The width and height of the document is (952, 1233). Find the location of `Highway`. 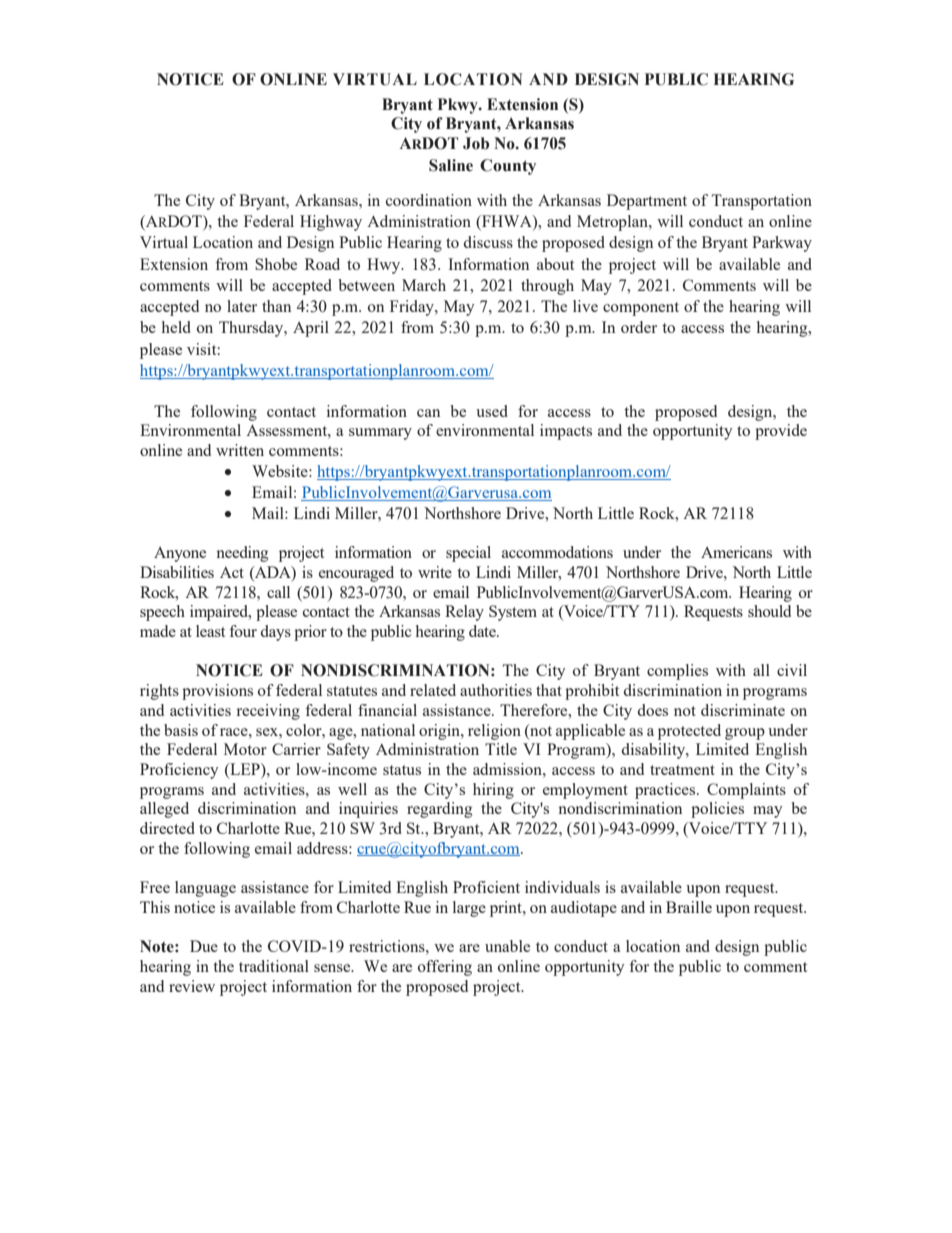

Highway is located at coordinates (331, 223).
